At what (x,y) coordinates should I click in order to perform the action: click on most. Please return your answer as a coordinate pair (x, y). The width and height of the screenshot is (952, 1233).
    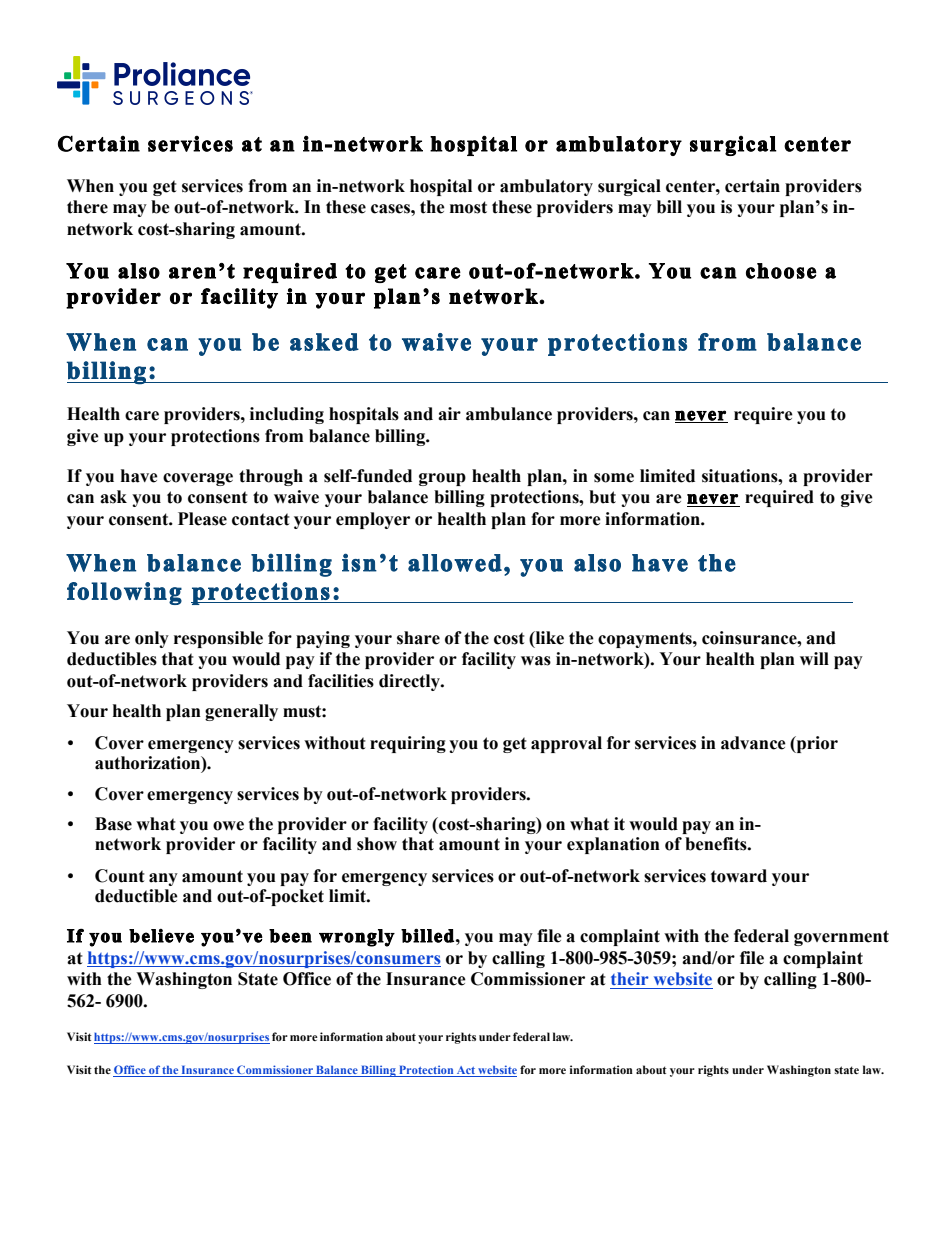
    Looking at the image, I should click on (468, 207).
